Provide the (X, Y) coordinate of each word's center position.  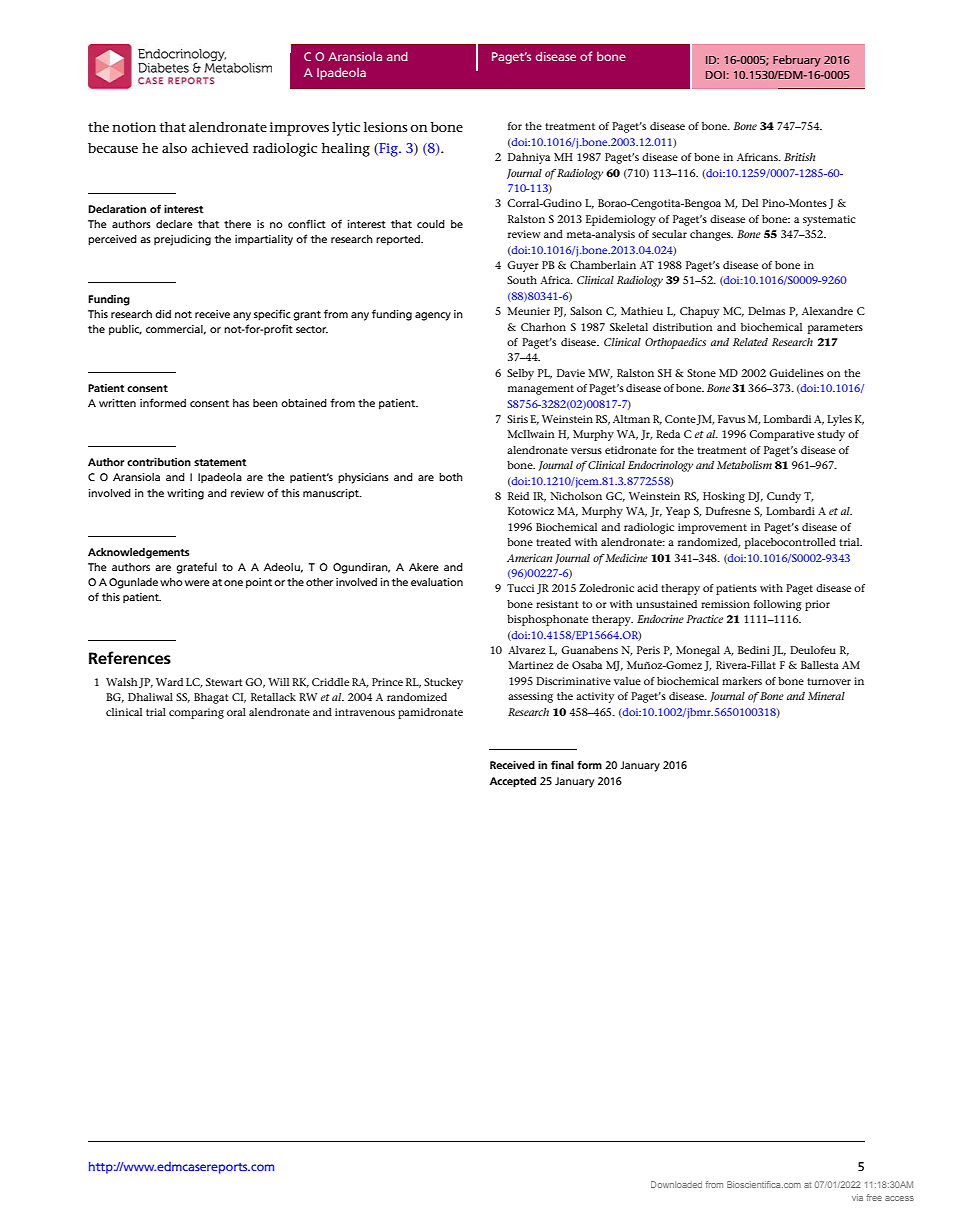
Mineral (826, 696)
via (857, 1197)
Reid (518, 496)
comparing (196, 713)
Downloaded (676, 1184)
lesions (386, 127)
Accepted (513, 782)
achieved (220, 148)
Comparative (781, 435)
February (796, 61)
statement (220, 462)
